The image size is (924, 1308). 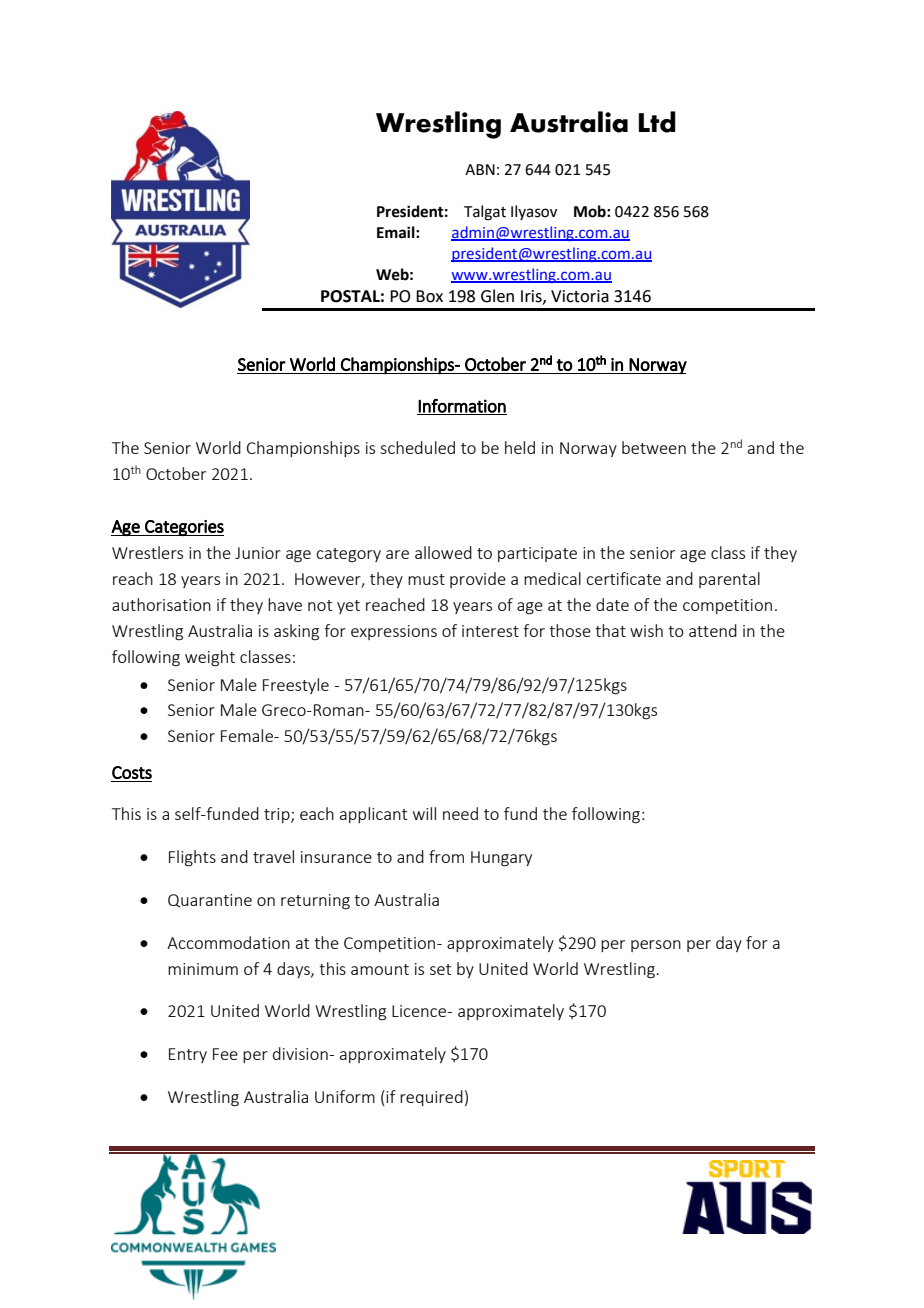 What do you see at coordinates (480, 169) in the screenshot?
I see `ABN` at bounding box center [480, 169].
